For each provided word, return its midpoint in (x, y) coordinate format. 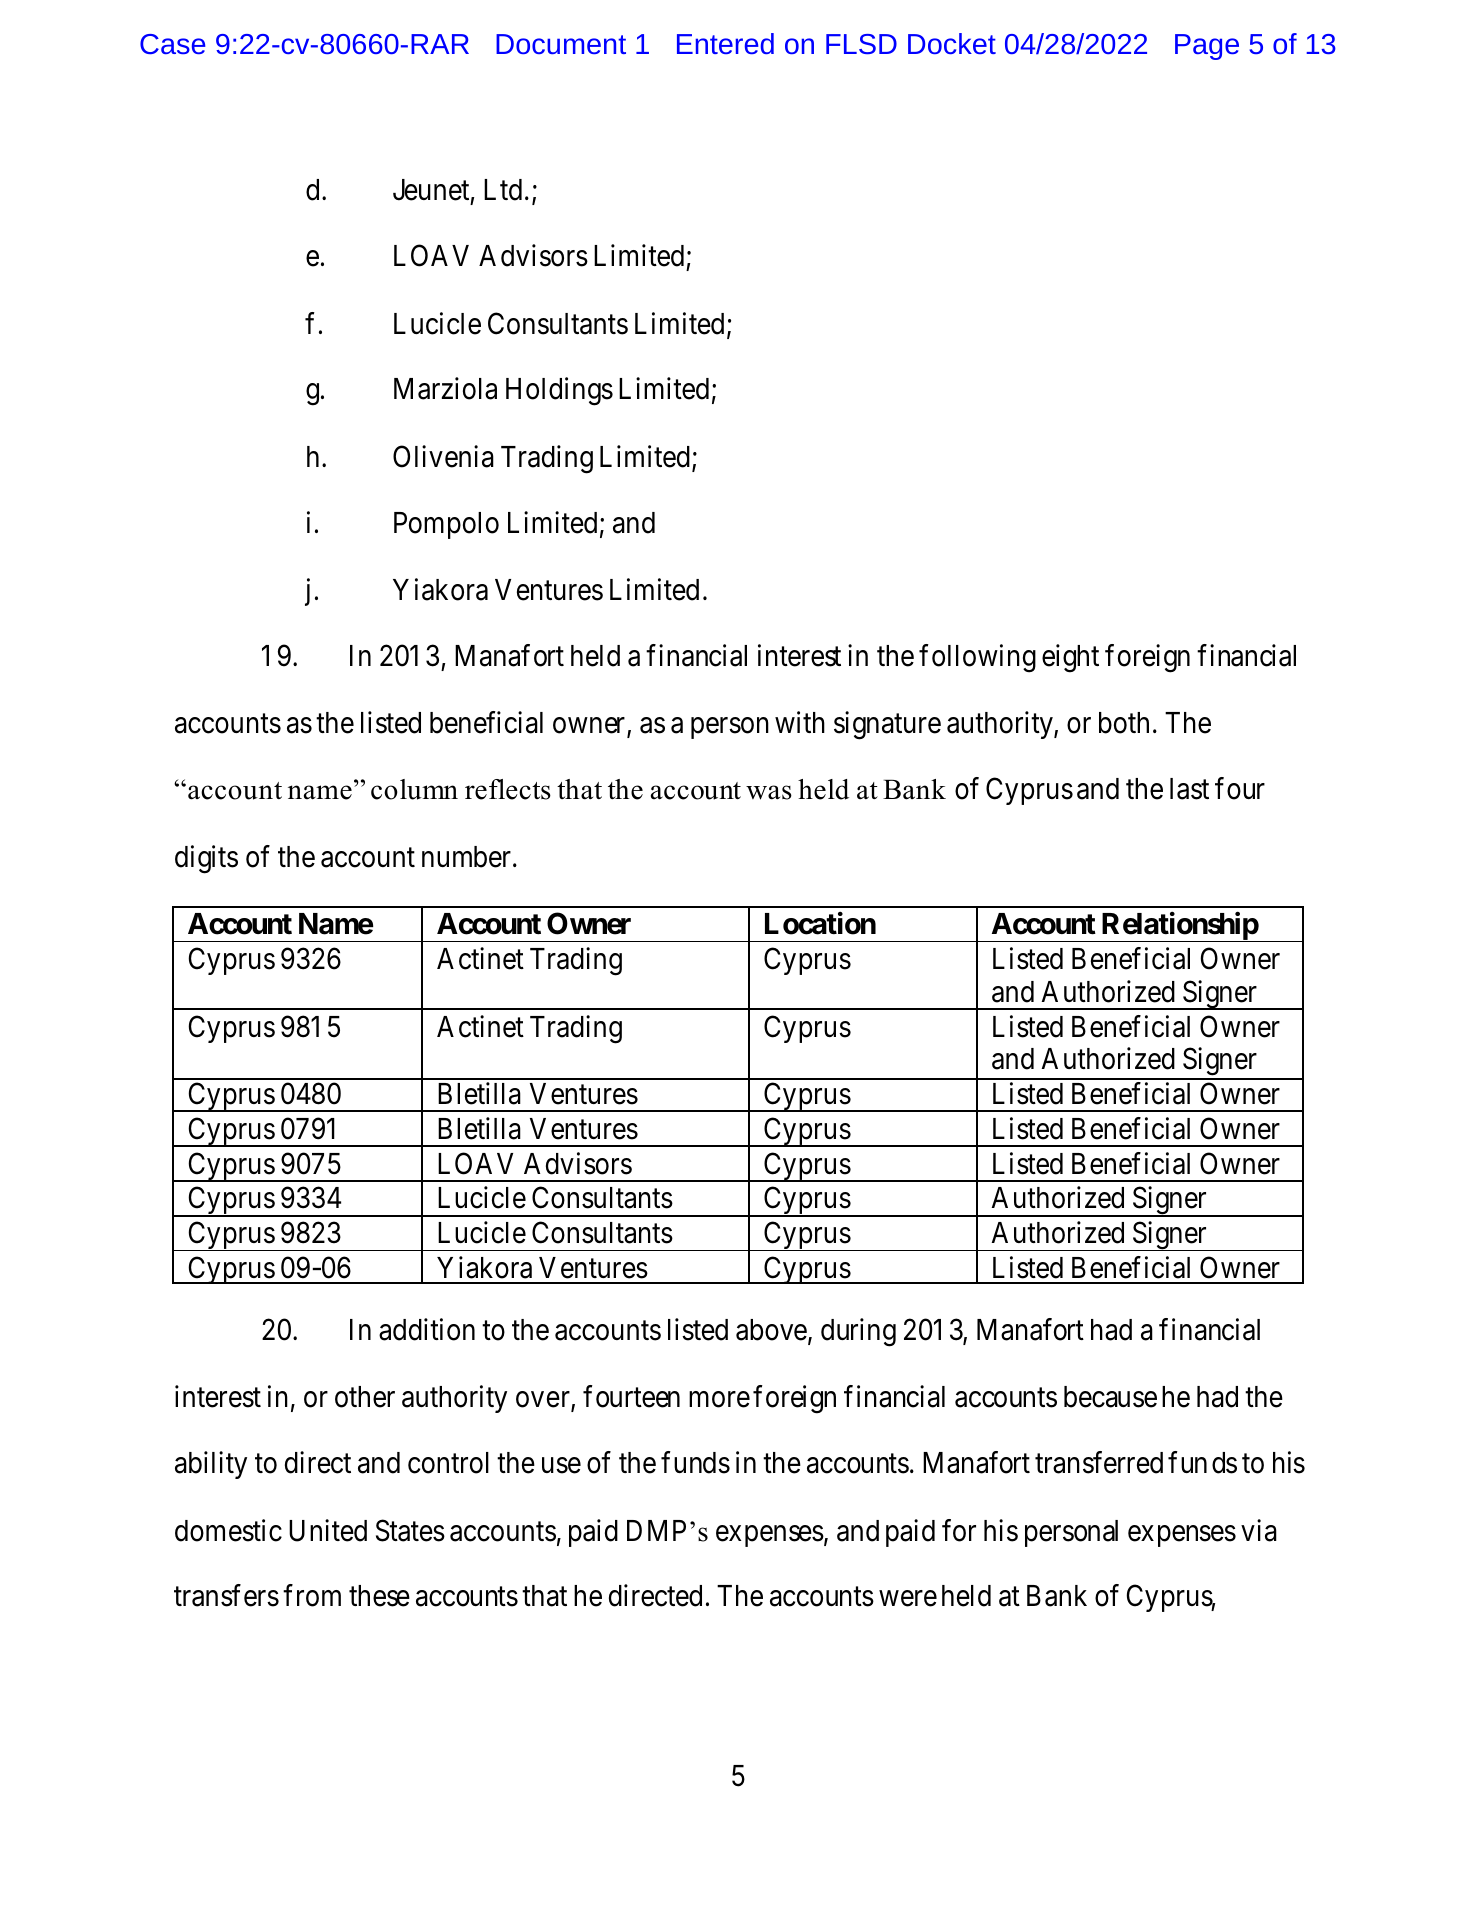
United (328, 1530)
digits (206, 859)
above (771, 1330)
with (800, 722)
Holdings (559, 392)
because (1110, 1397)
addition (427, 1329)
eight (1070, 658)
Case (172, 44)
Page (1207, 47)
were (908, 1599)
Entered (725, 43)
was (769, 792)
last (1189, 789)
